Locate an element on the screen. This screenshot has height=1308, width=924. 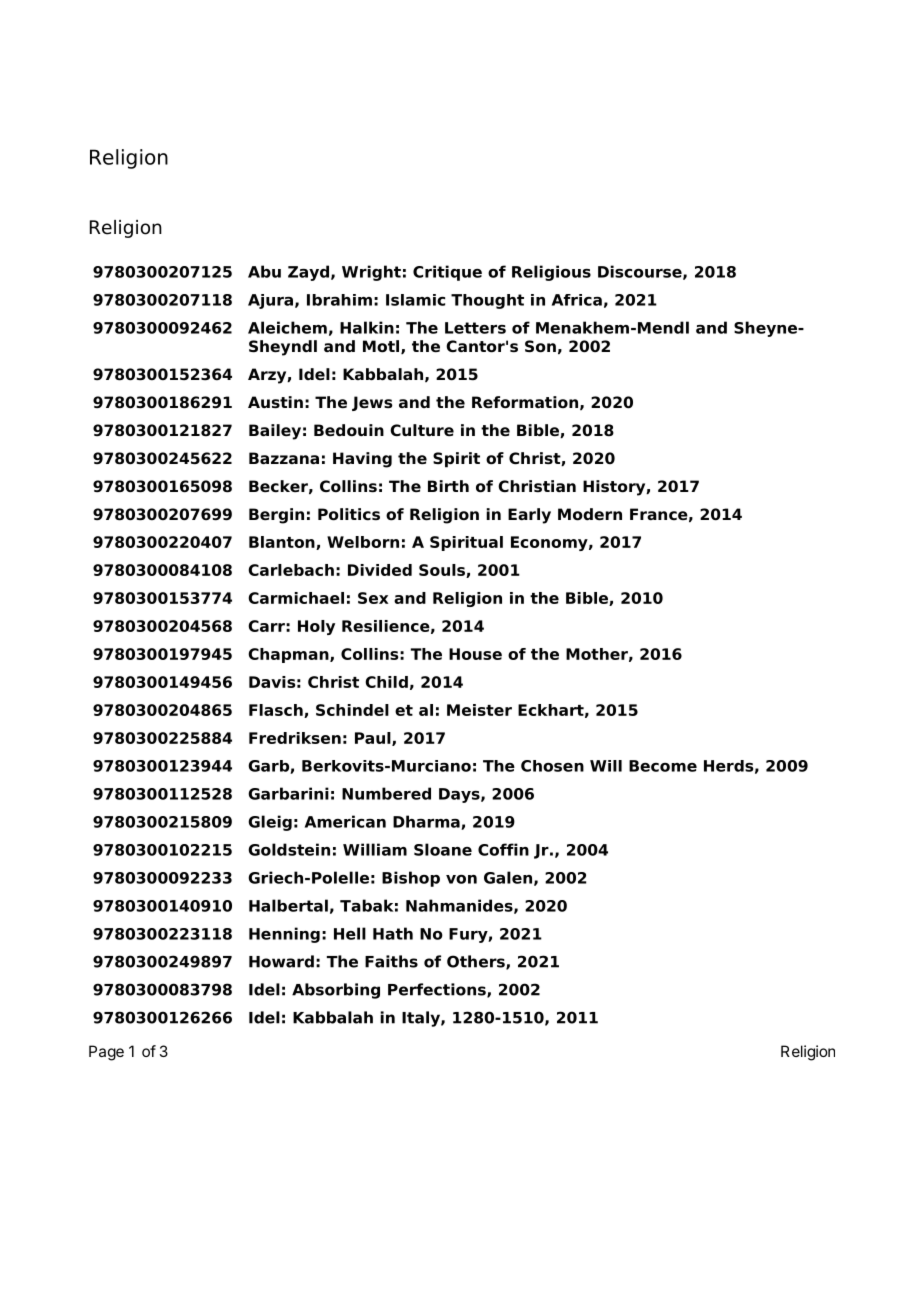
Africa is located at coordinates (577, 300).
